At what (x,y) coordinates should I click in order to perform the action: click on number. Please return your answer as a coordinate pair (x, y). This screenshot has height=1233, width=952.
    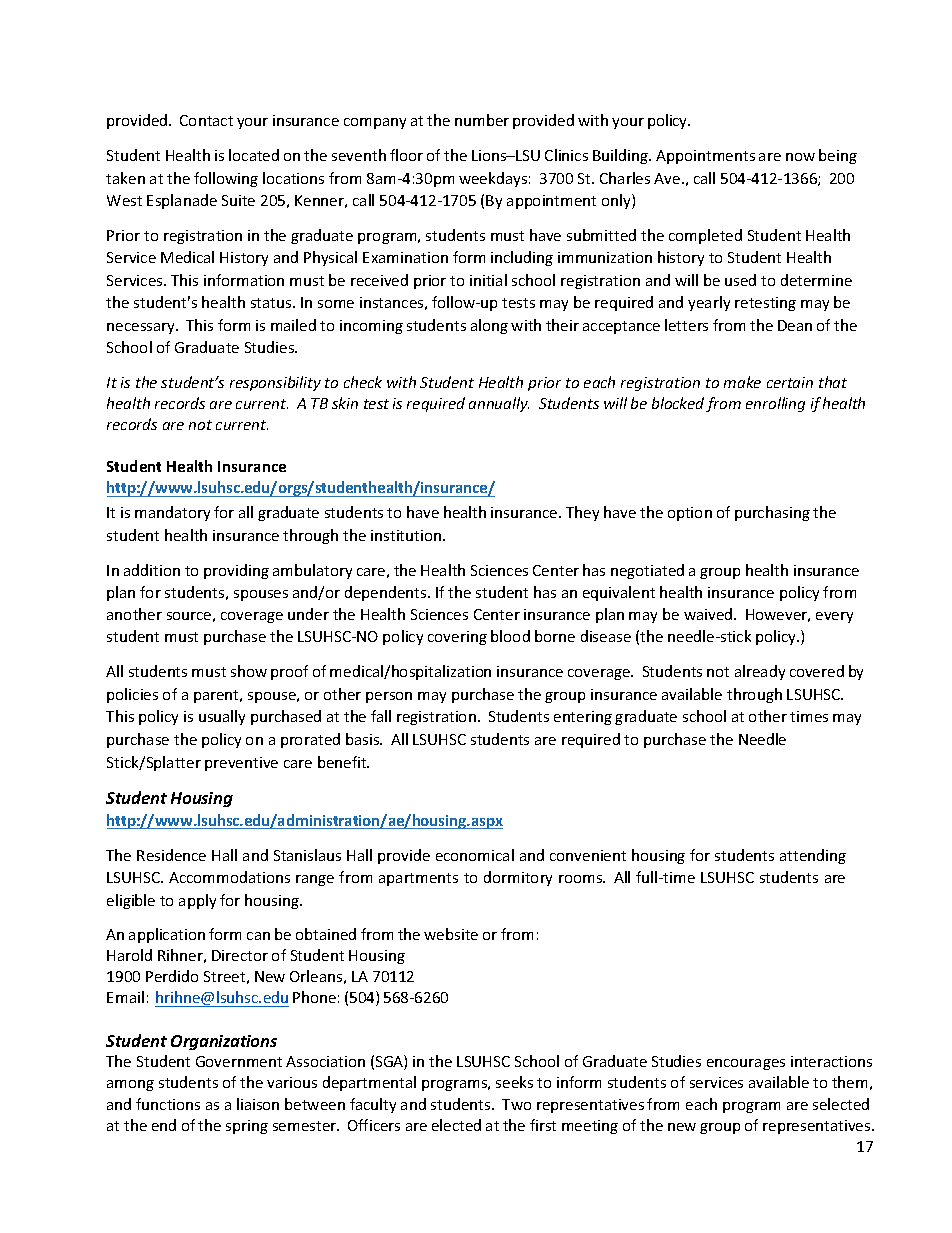
    Looking at the image, I should click on (482, 120).
